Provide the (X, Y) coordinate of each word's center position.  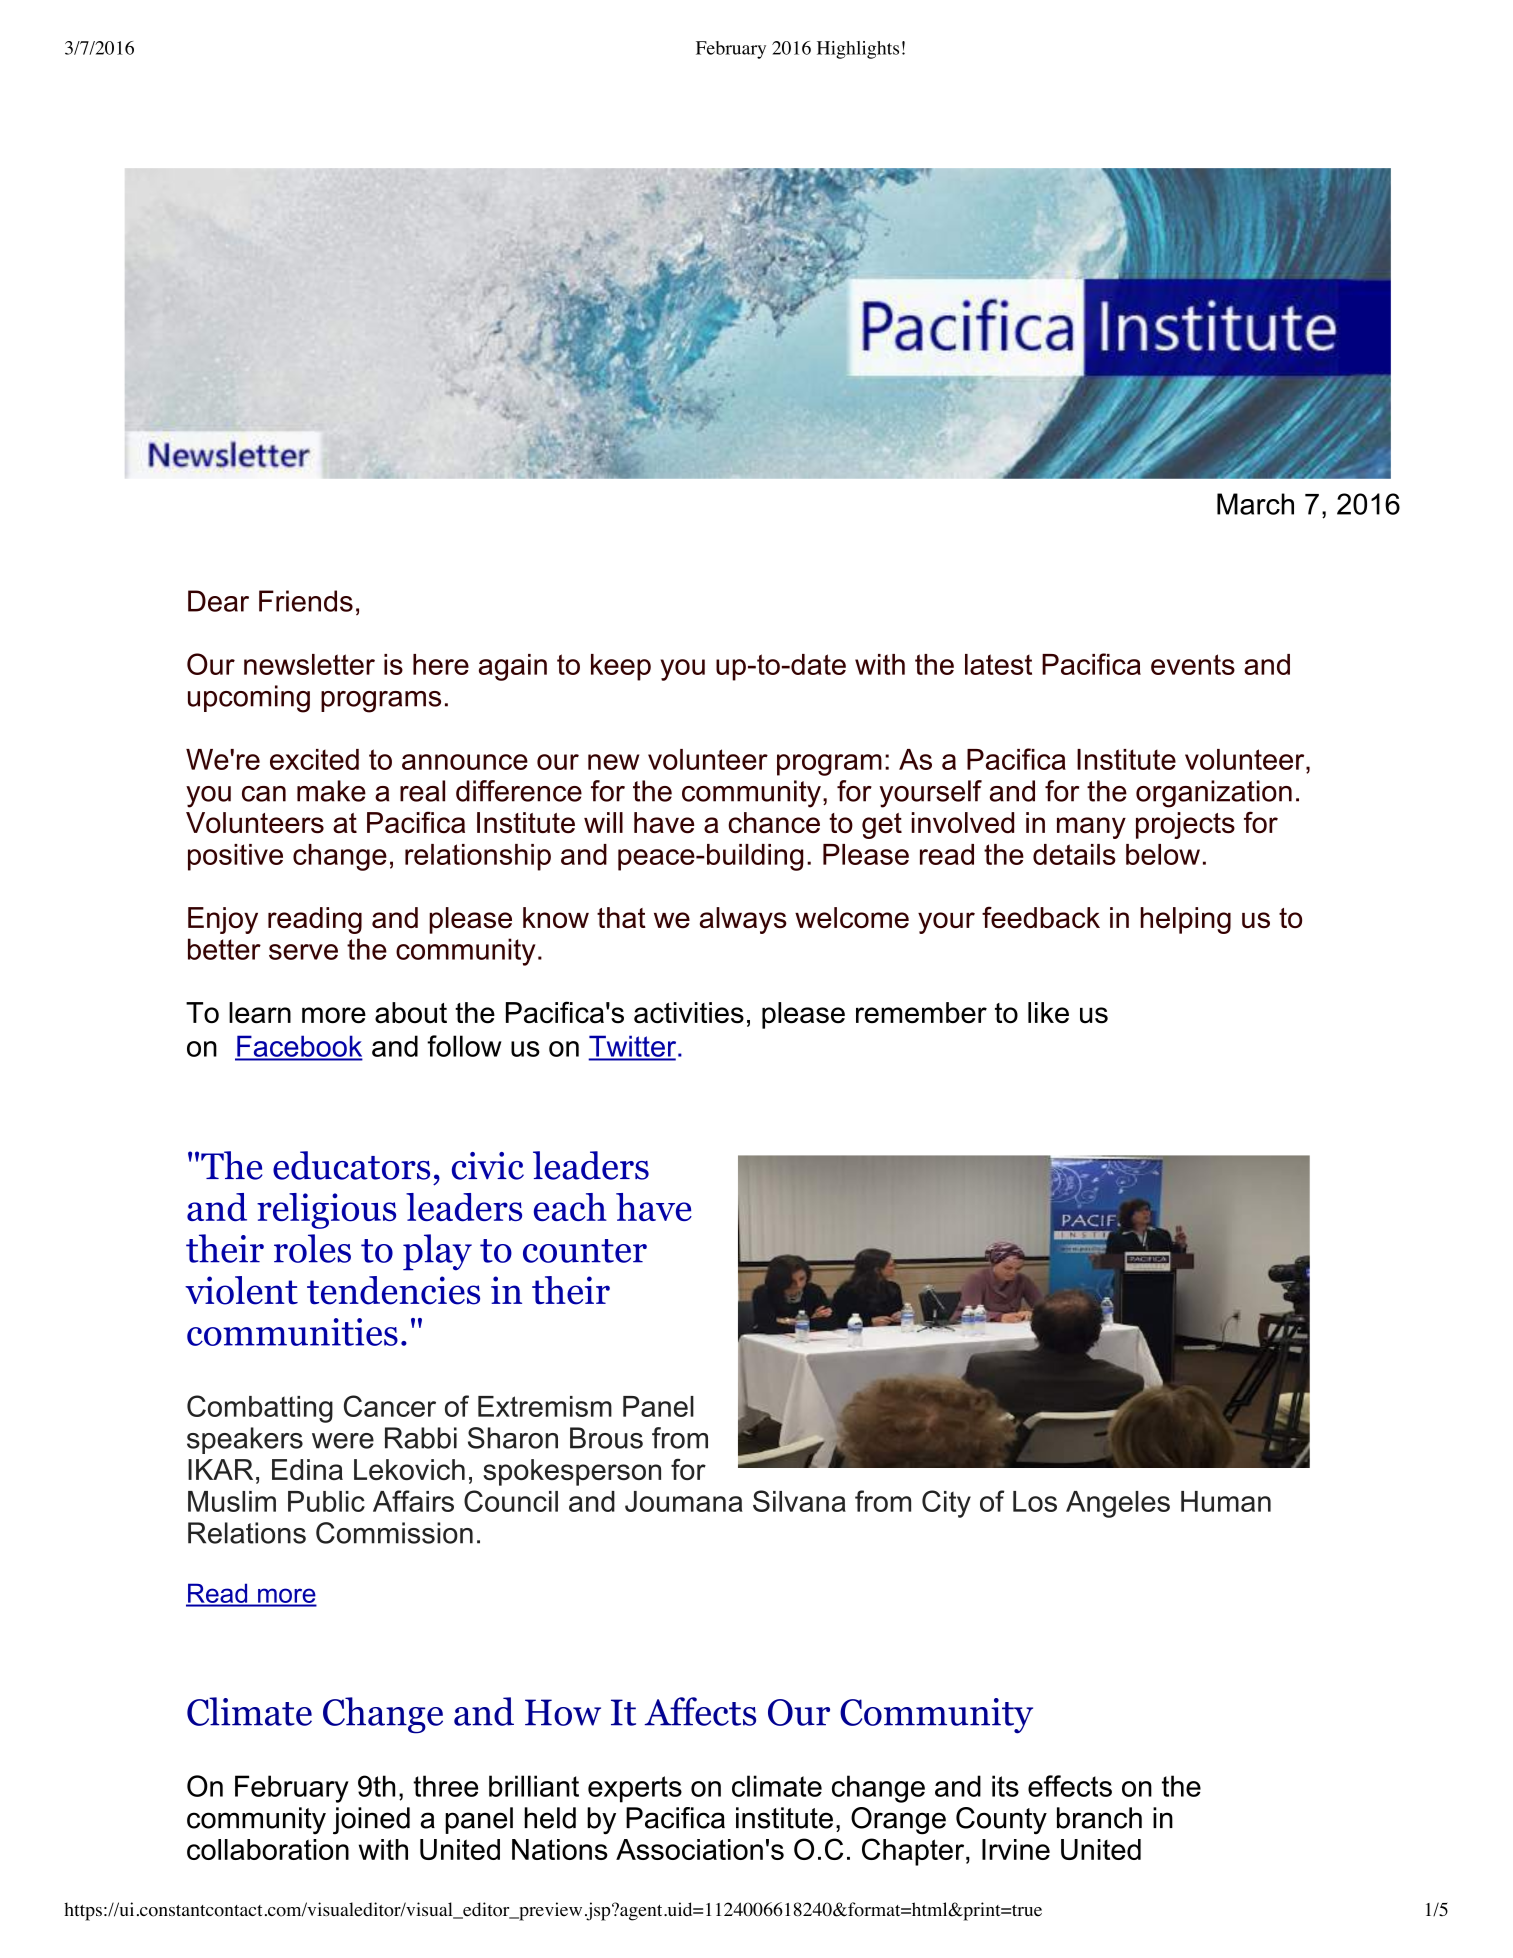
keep (621, 667)
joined (371, 1821)
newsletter (309, 664)
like (1048, 1013)
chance (774, 822)
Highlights (858, 50)
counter (585, 1251)
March (1255, 504)
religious (326, 1211)
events (1193, 664)
